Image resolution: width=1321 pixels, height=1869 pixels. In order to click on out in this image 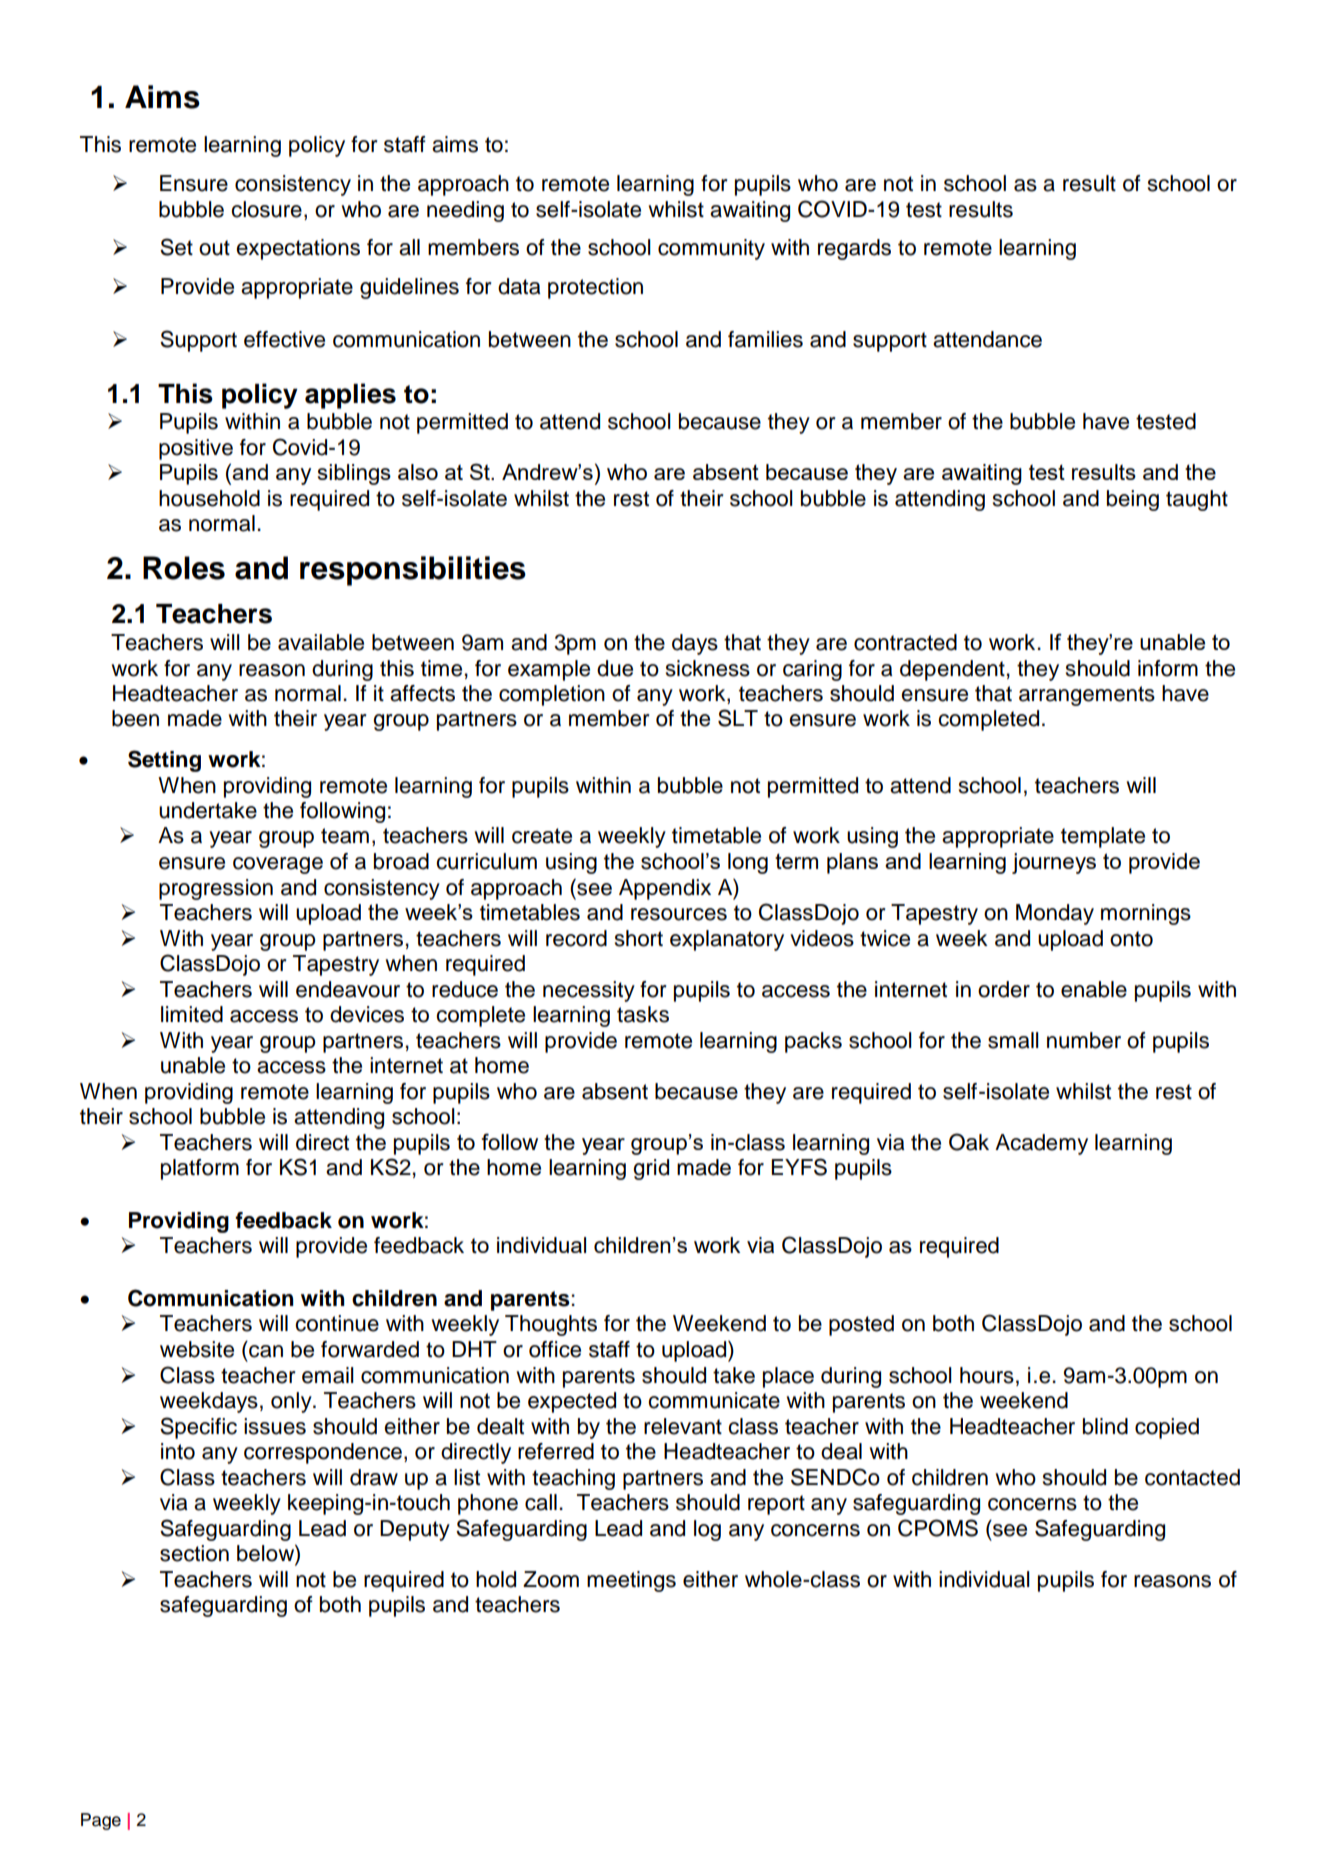, I will do `click(214, 248)`.
